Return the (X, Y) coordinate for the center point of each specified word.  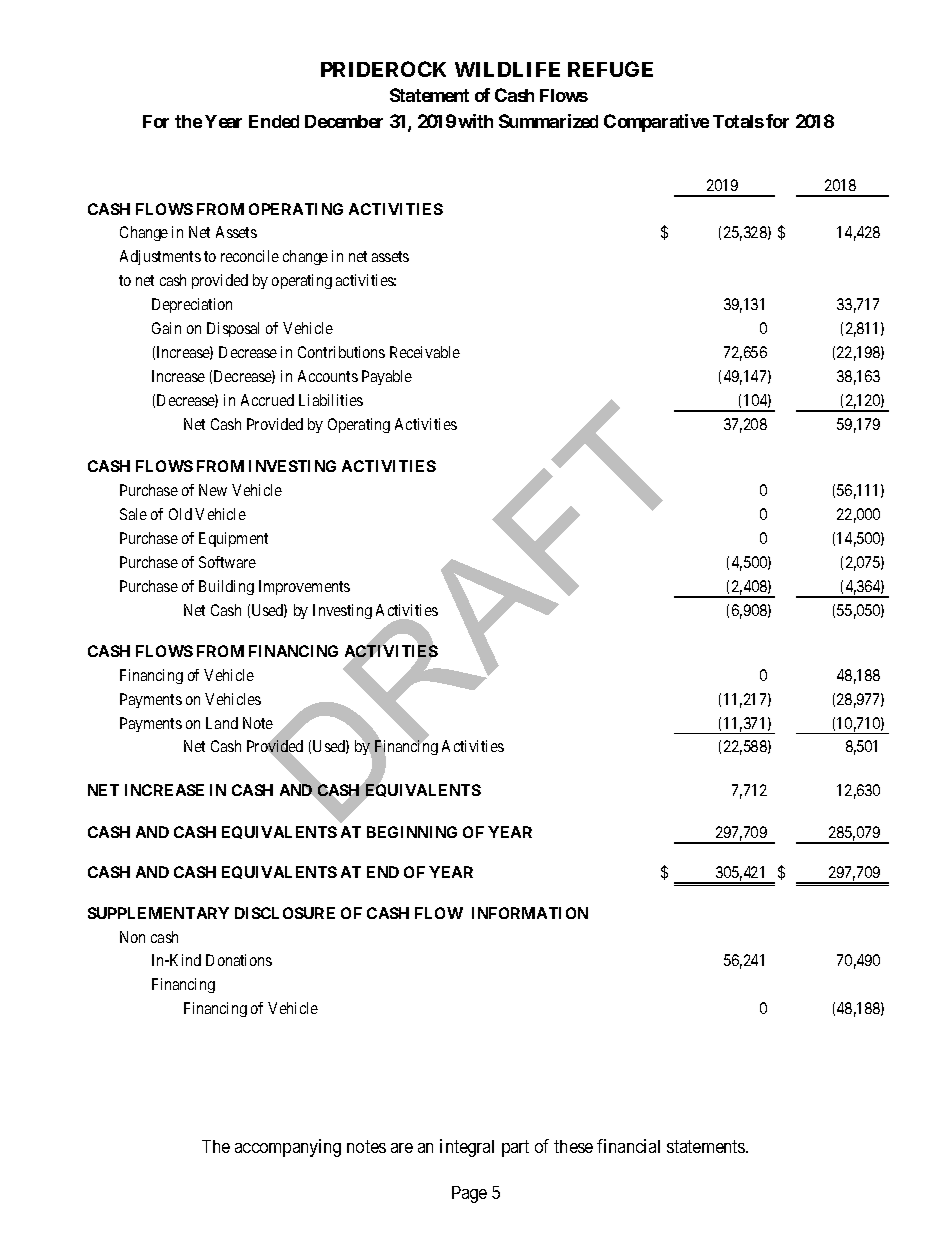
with (475, 121)
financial (628, 1146)
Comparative (656, 123)
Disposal (233, 329)
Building (226, 587)
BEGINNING (412, 832)
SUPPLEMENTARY (158, 913)
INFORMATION (530, 913)
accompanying (288, 1148)
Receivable (425, 352)
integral (467, 1148)
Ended (274, 121)
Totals (738, 121)
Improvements (304, 587)
